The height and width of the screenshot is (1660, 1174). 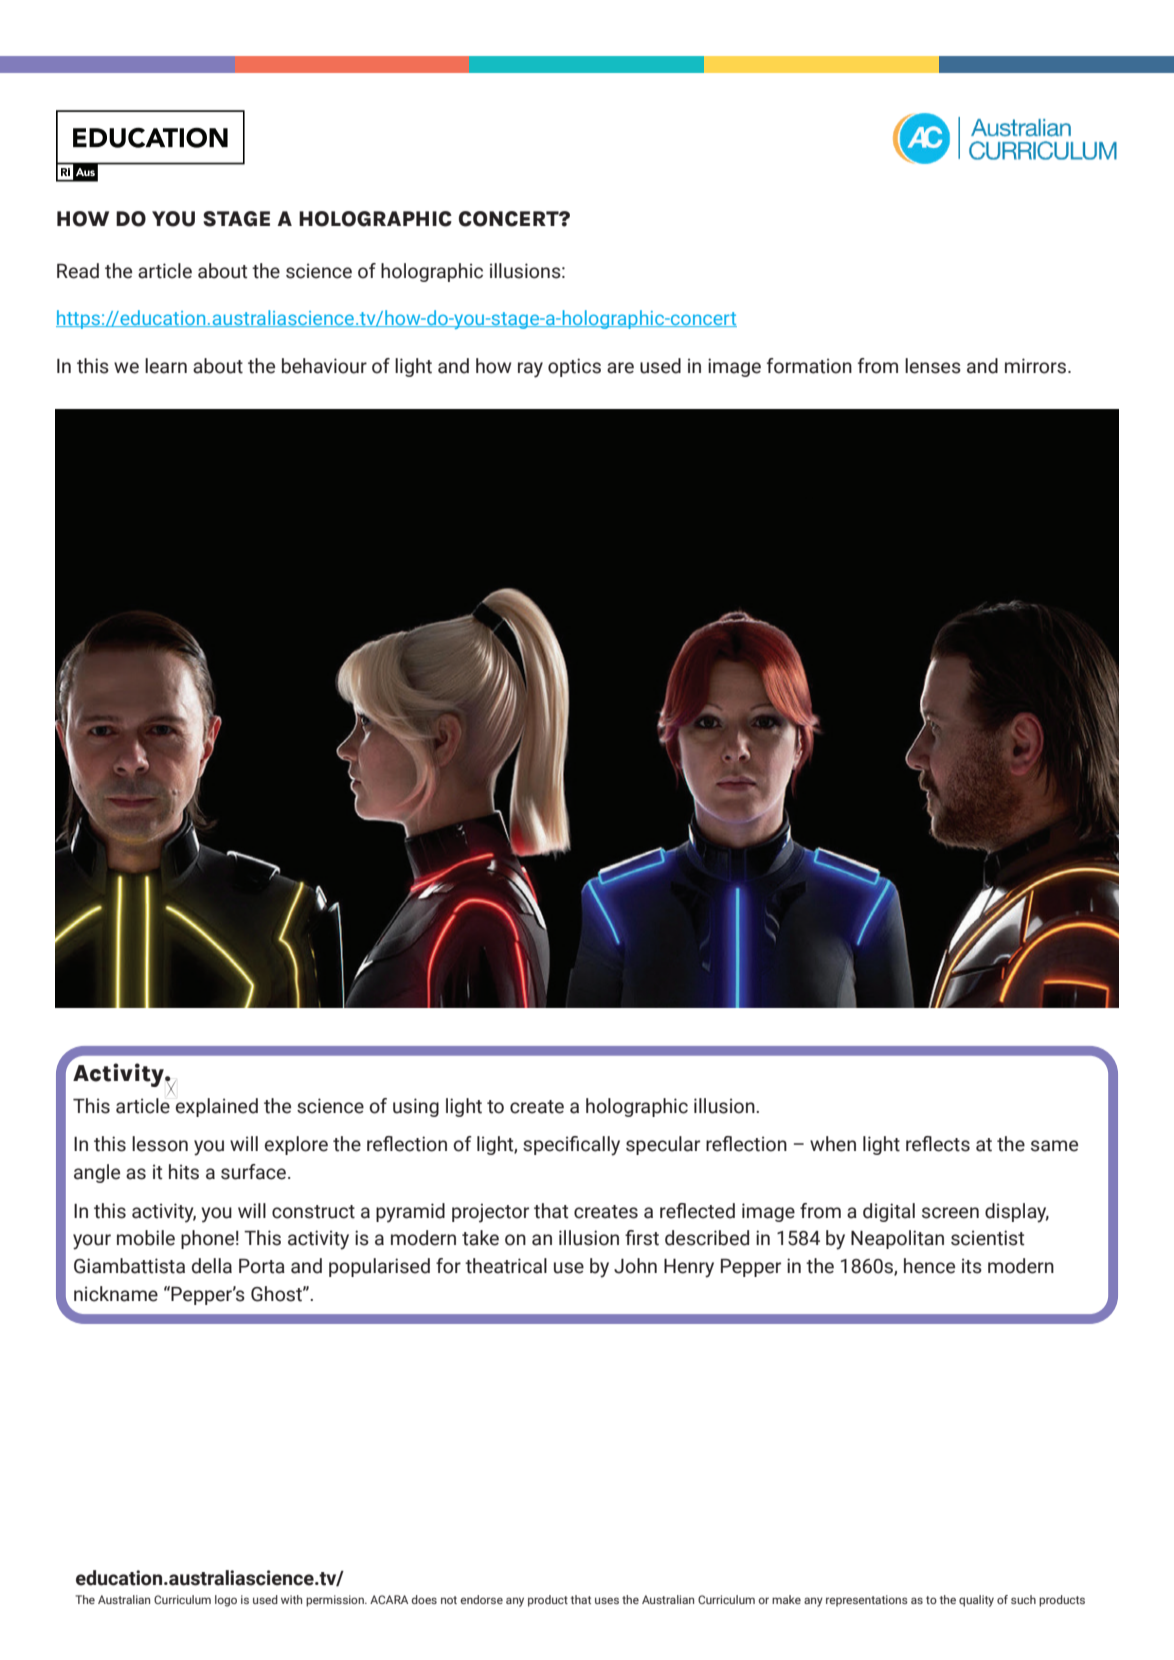 I want to click on reflects, so click(x=938, y=1144).
